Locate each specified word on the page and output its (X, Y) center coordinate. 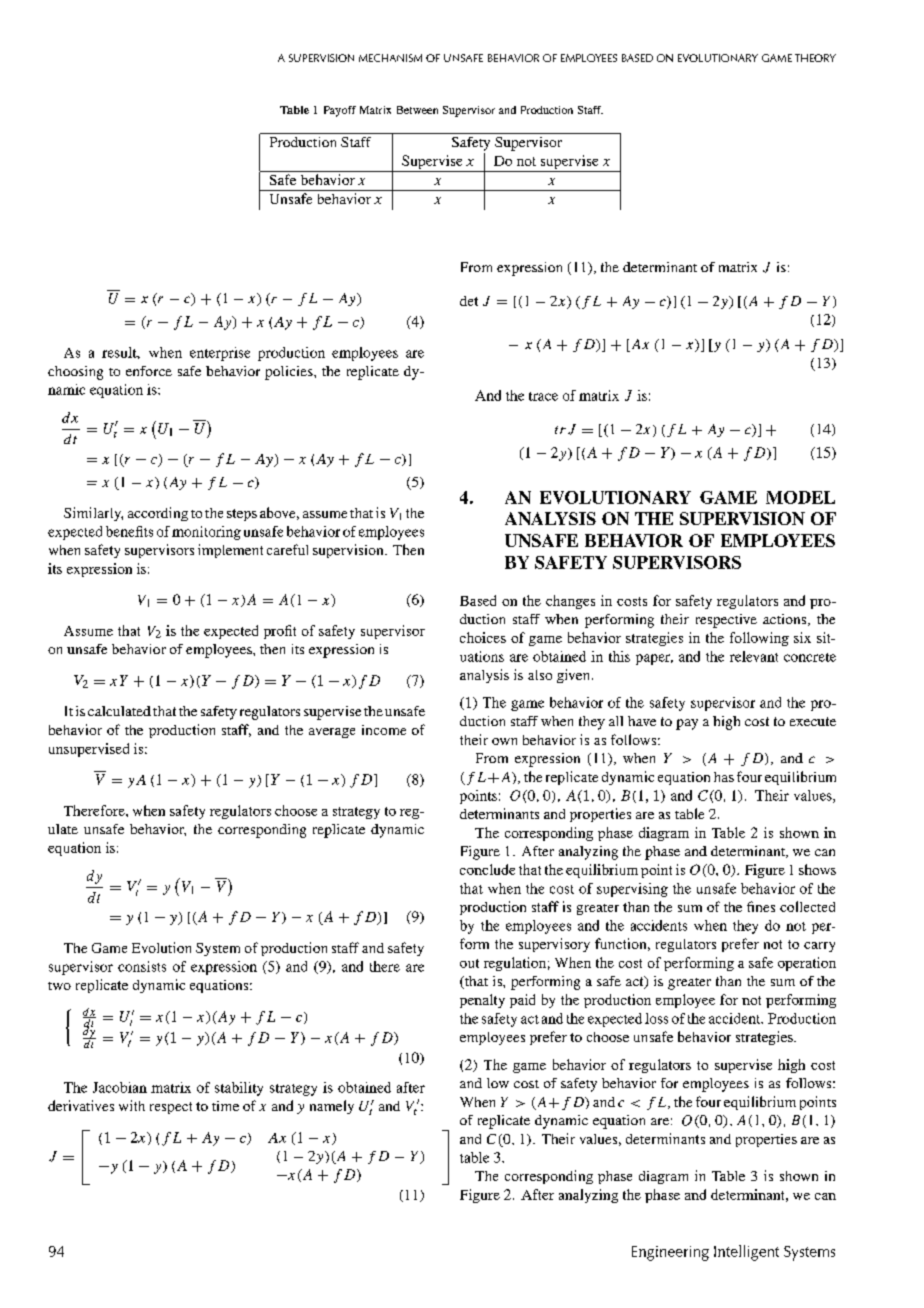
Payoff (340, 111)
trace (543, 396)
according (158, 514)
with (132, 1105)
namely (332, 1107)
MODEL (800, 497)
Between (417, 110)
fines (761, 906)
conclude (487, 869)
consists (142, 966)
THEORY (815, 58)
